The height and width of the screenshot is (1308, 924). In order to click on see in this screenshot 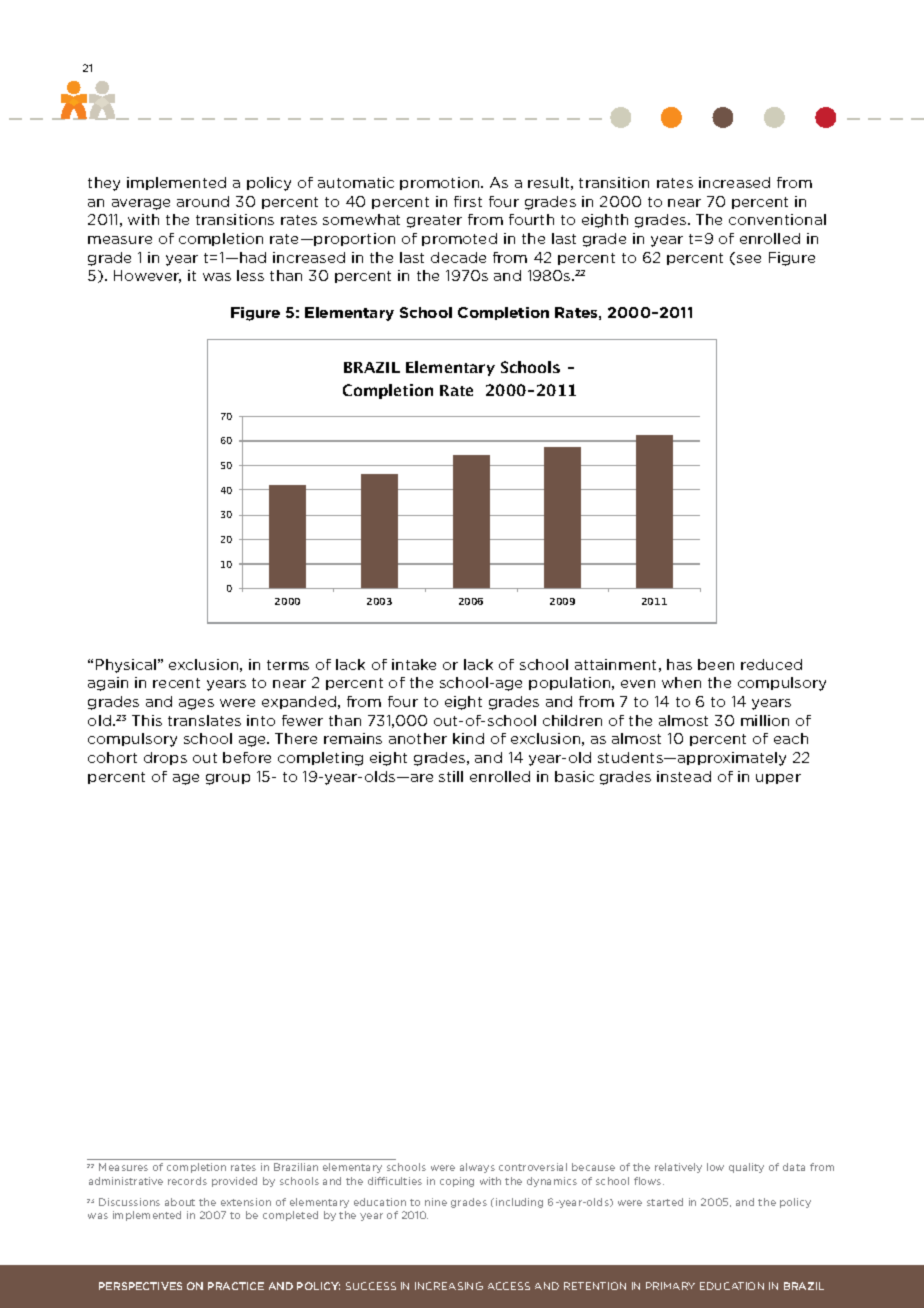, I will do `click(749, 259)`.
